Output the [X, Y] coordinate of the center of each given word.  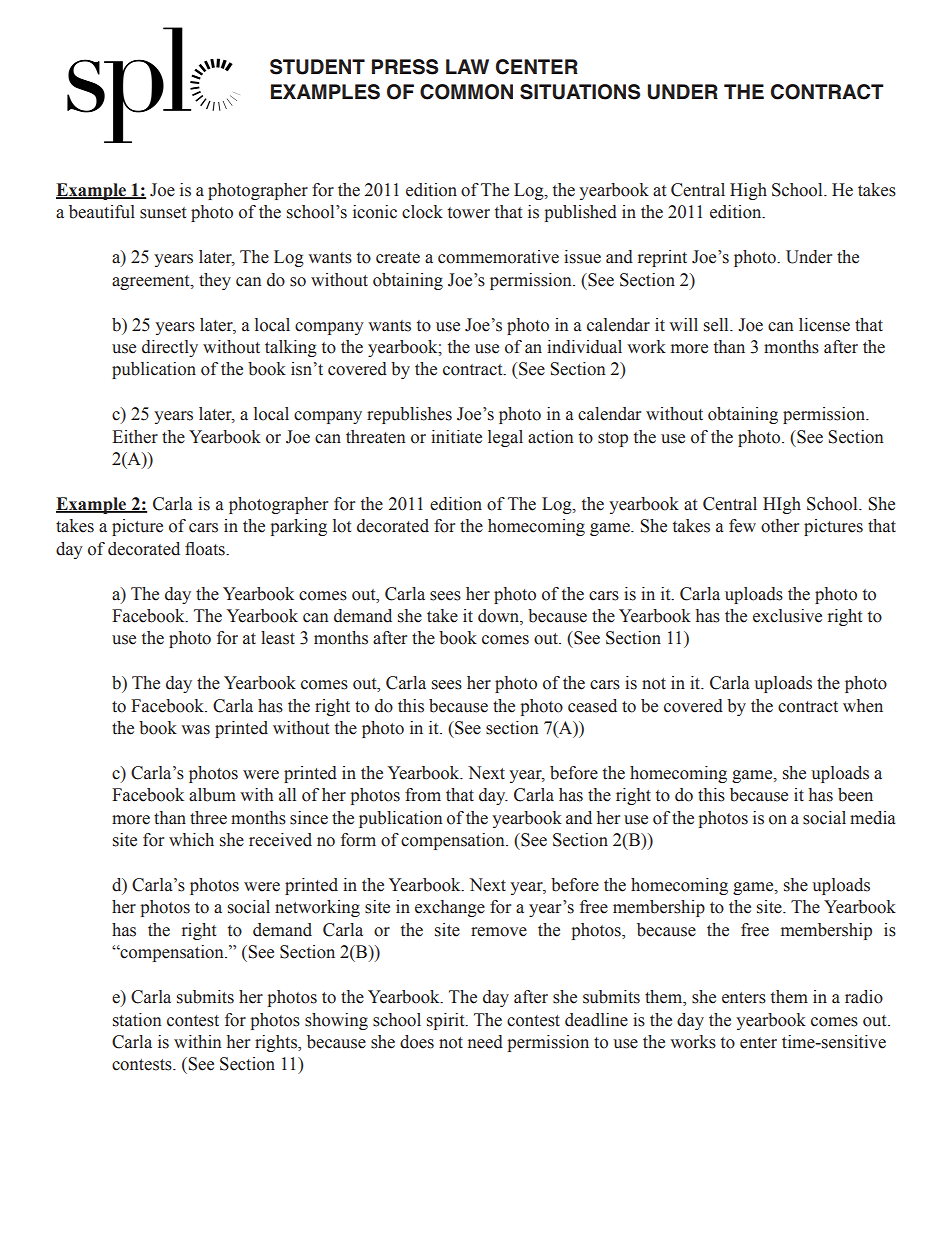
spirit [447, 1021]
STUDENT [317, 67]
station [137, 1020]
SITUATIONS [580, 92]
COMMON [466, 92]
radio [864, 997]
